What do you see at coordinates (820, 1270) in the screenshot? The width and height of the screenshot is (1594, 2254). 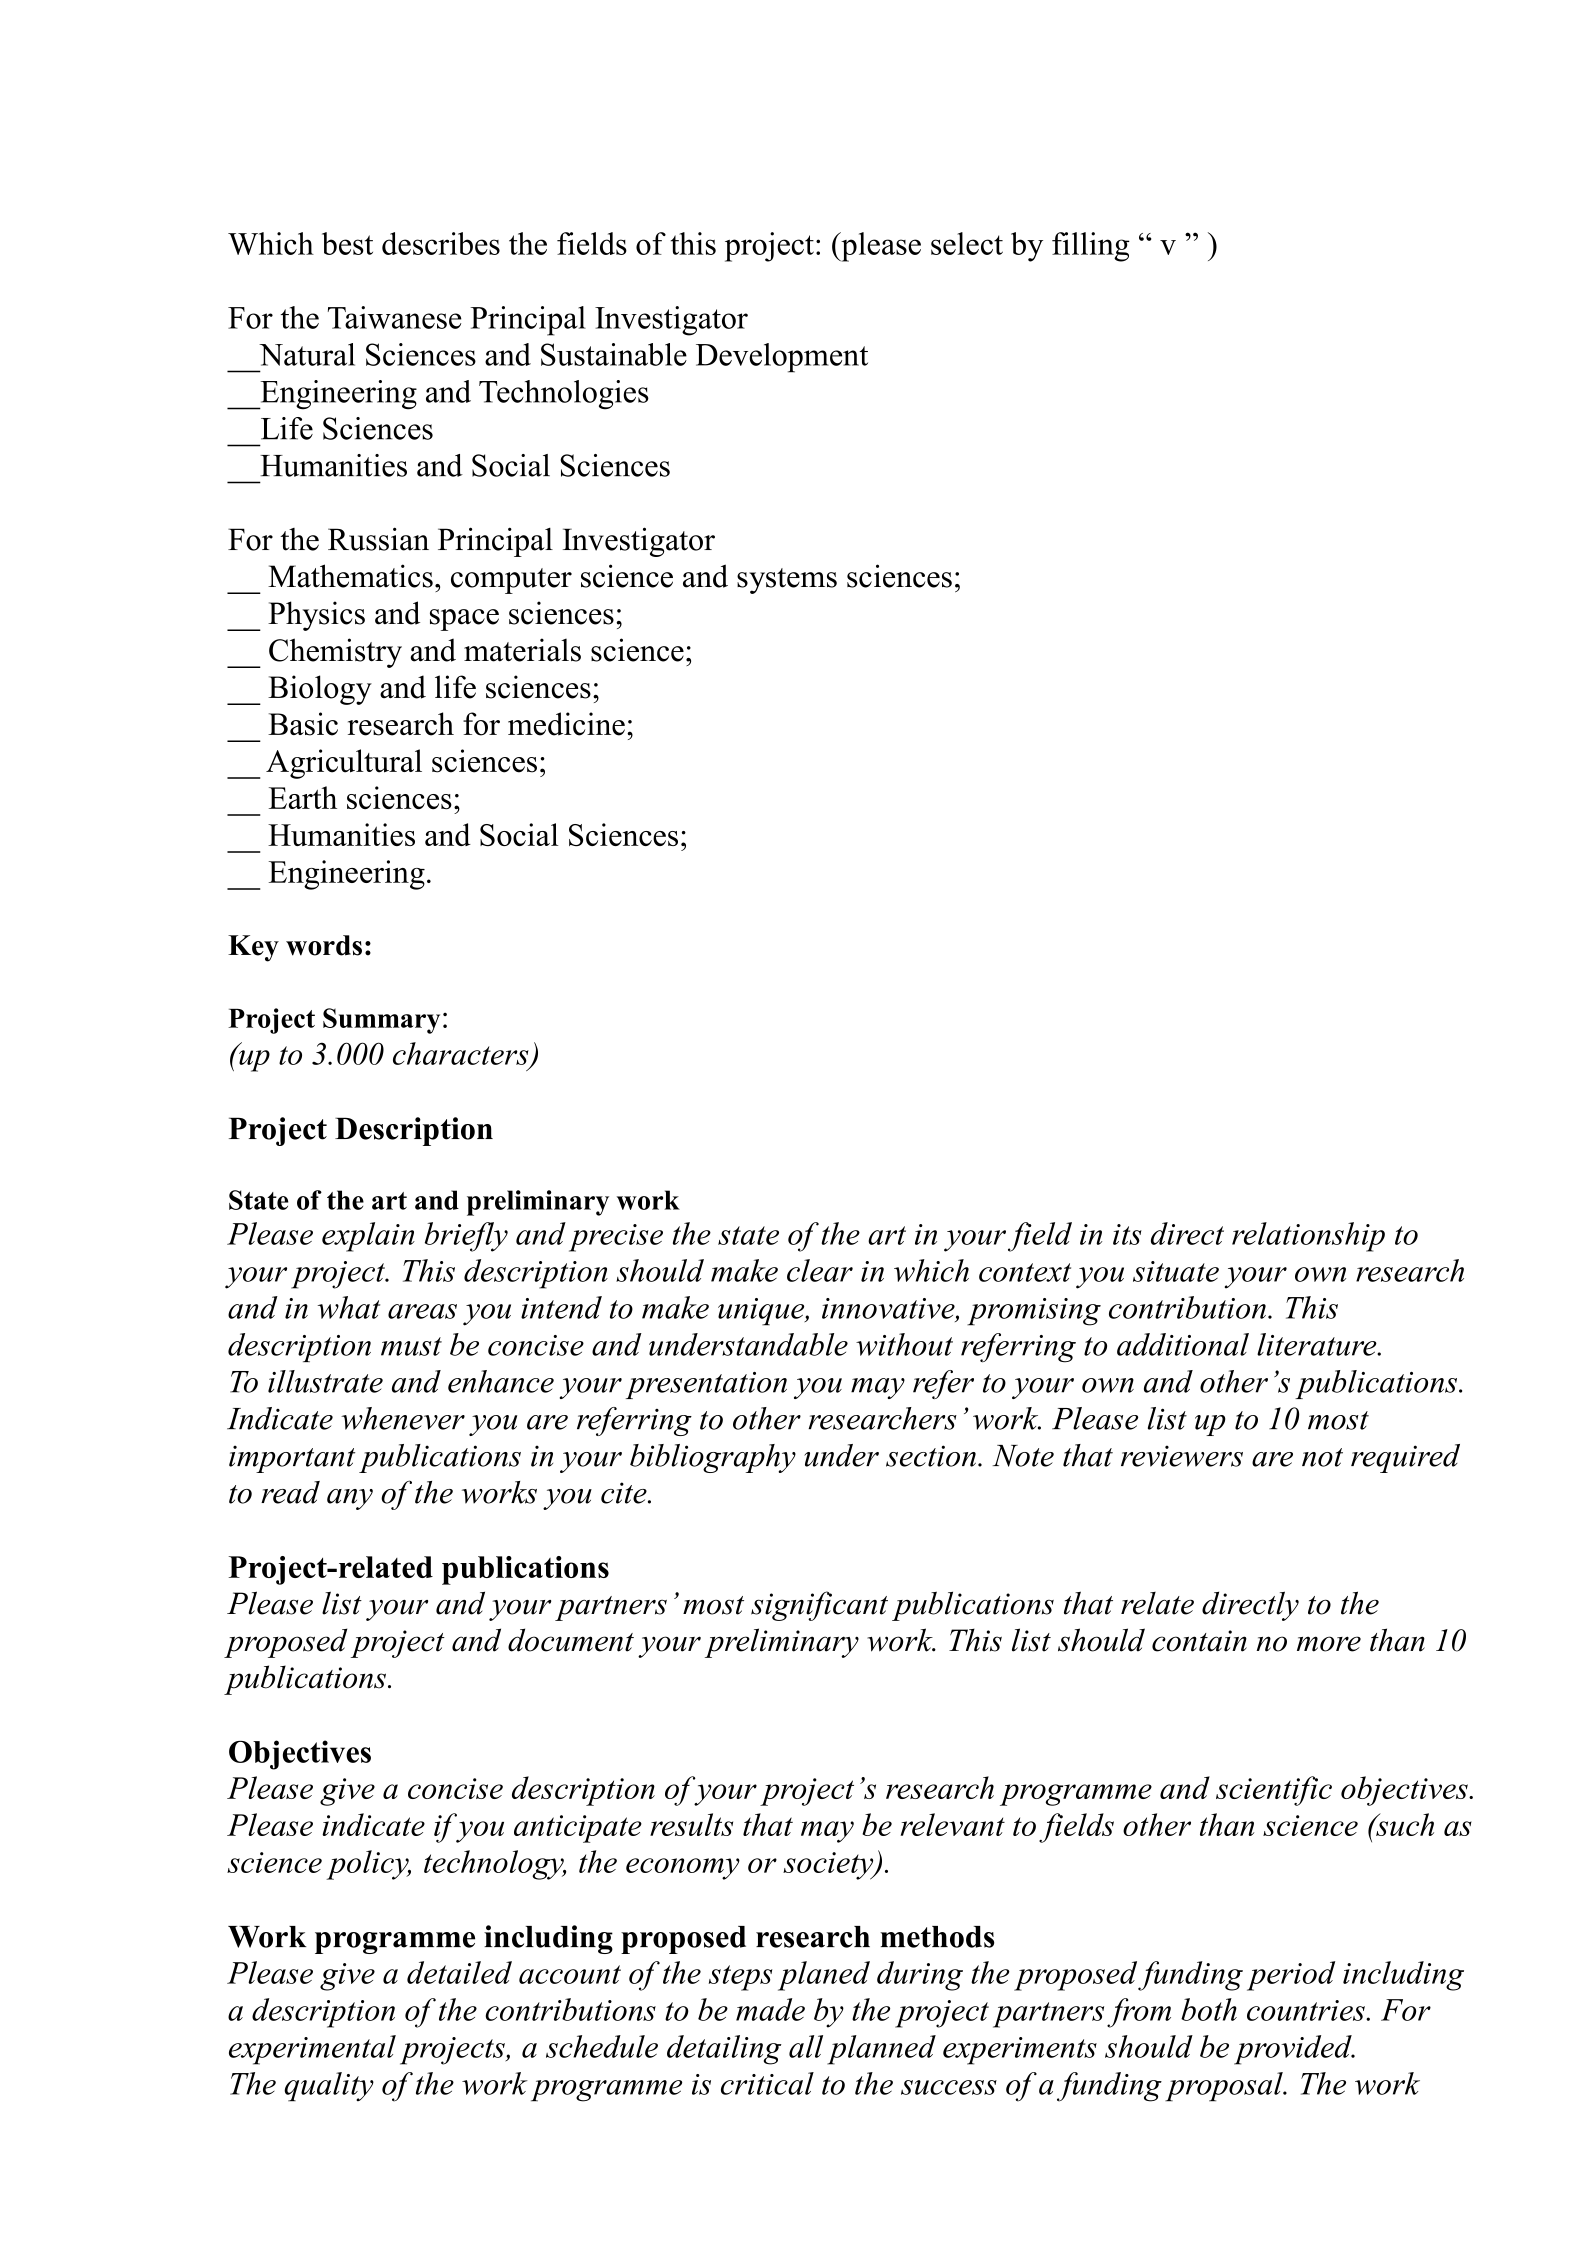 I see `clear` at bounding box center [820, 1270].
